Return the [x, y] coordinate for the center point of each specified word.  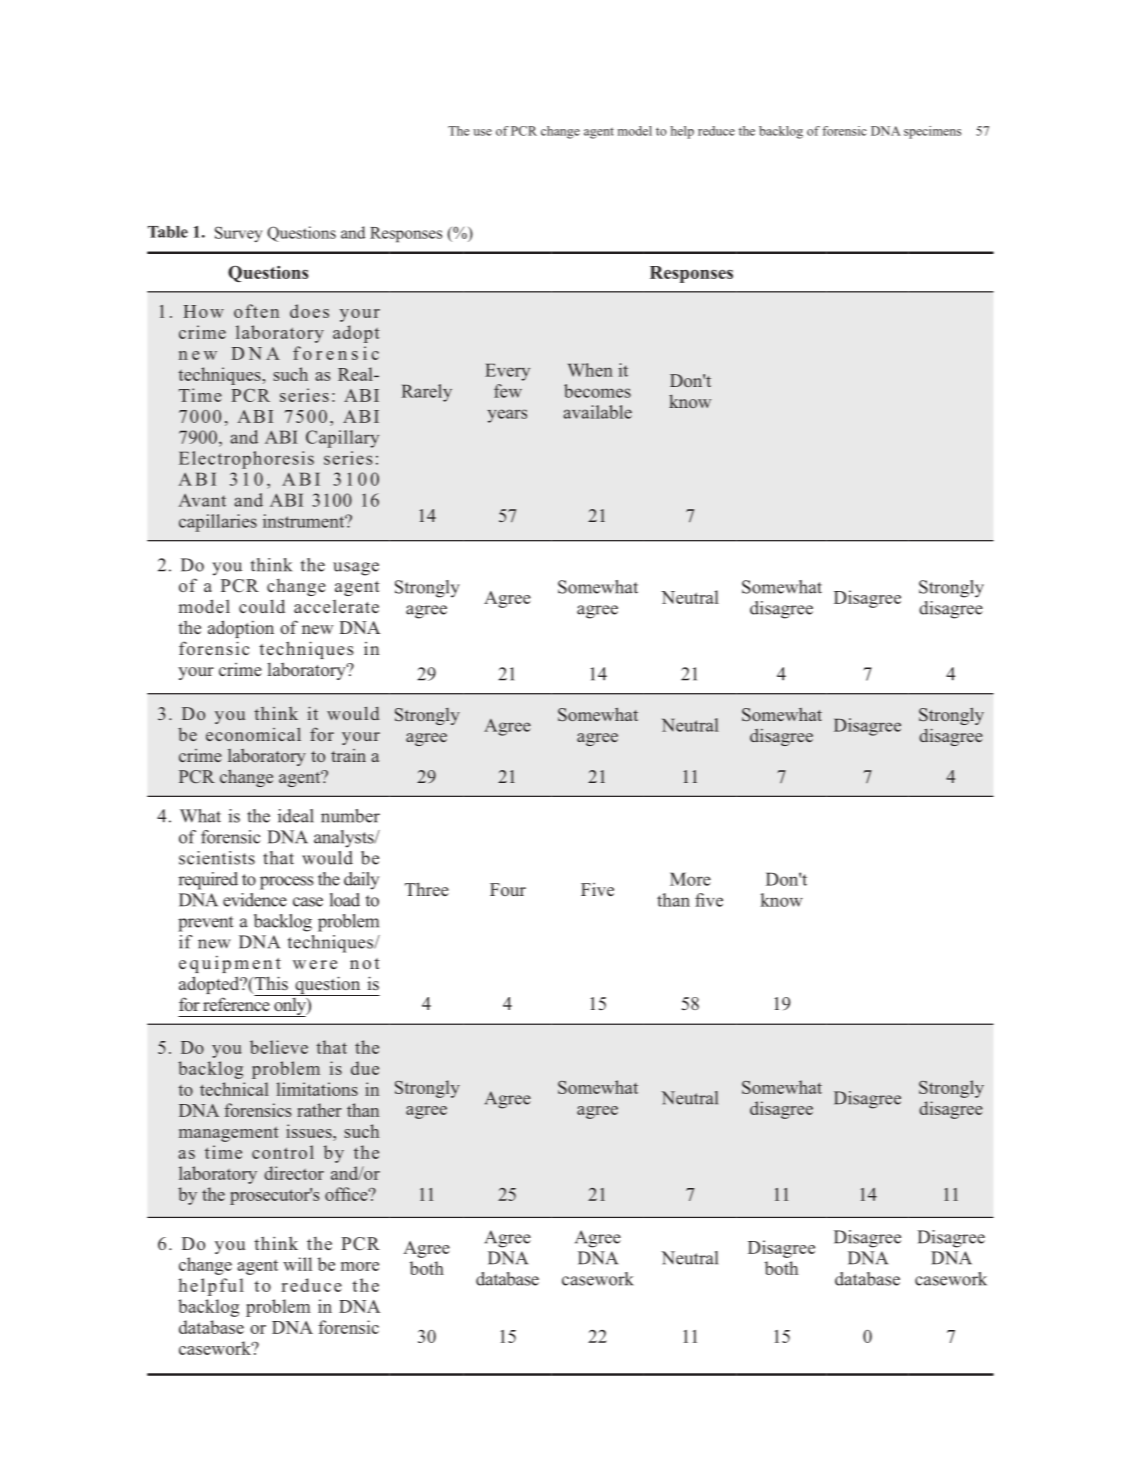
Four [508, 889]
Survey [238, 234]
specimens [932, 132]
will [297, 1264]
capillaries [218, 523]
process [286, 883]
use [482, 132]
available [597, 412]
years [507, 416]
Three [427, 889]
